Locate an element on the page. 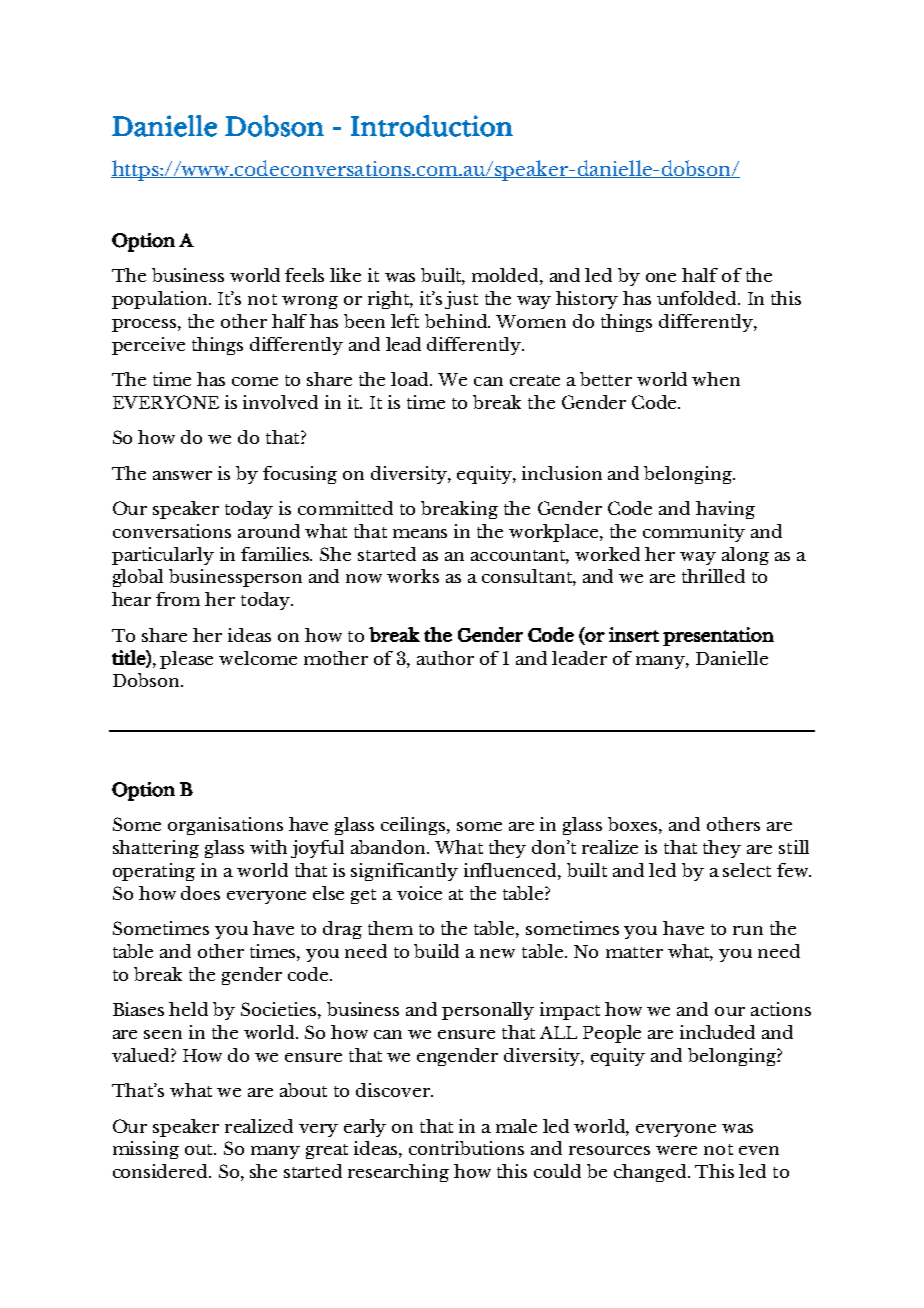  means is located at coordinates (420, 533).
